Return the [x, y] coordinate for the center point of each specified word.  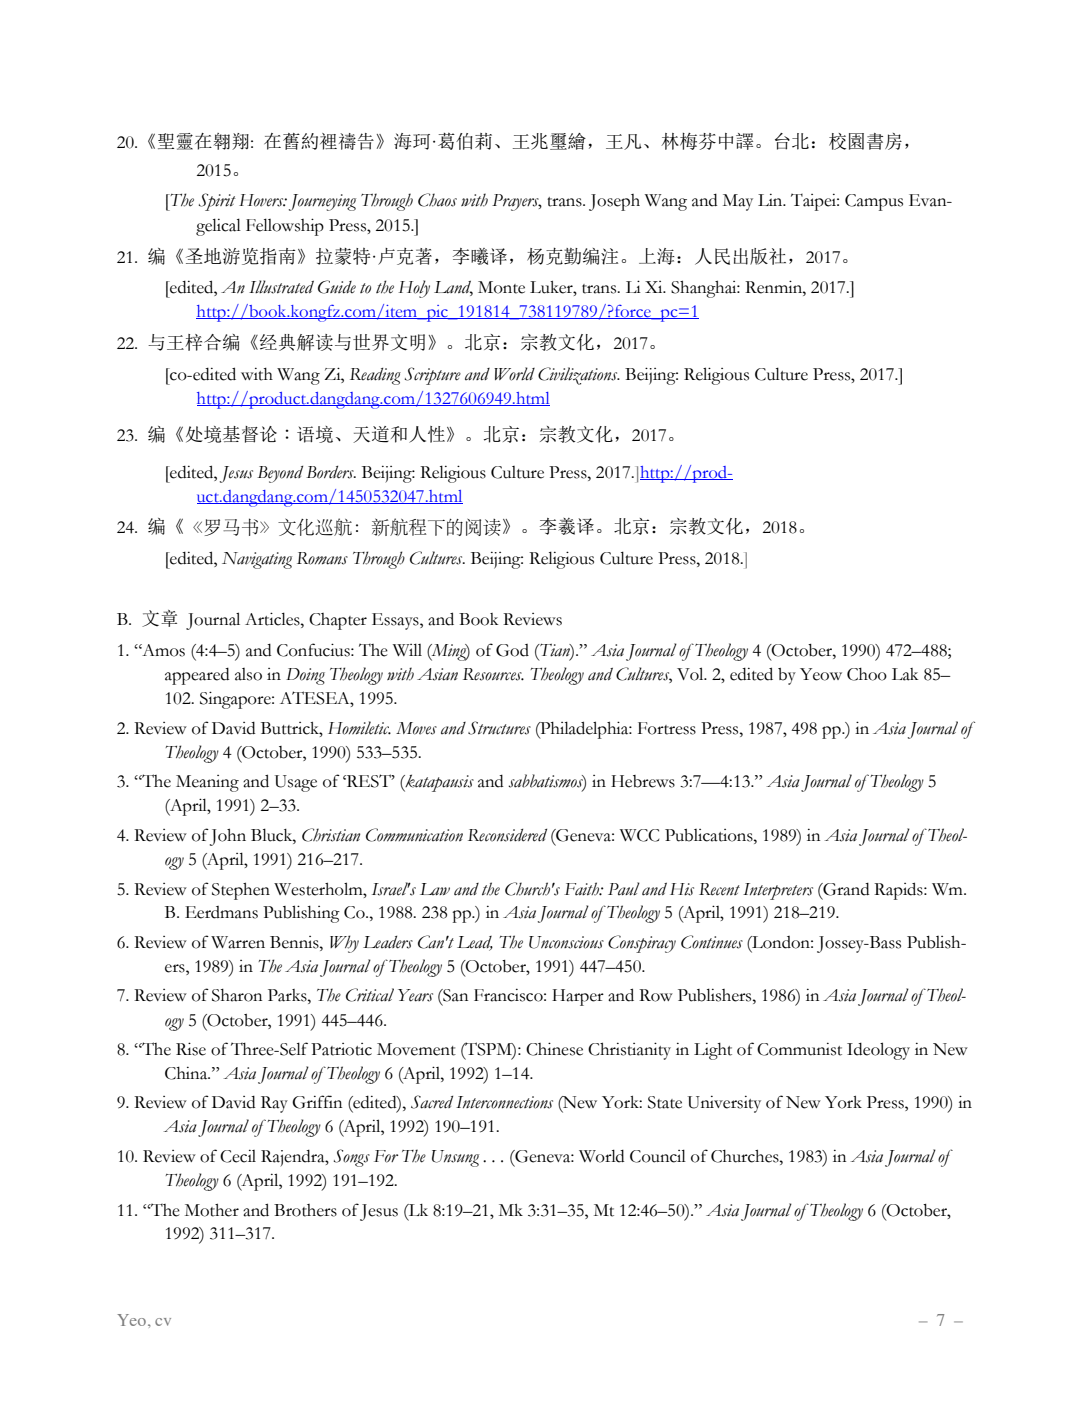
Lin [771, 199]
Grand [845, 889]
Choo [867, 674]
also [248, 674]
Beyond [280, 474]
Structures [499, 728]
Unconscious [566, 942]
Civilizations [579, 376]
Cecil [238, 1156]
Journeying [322, 202]
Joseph [614, 202]
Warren [238, 942]
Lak [905, 674]
